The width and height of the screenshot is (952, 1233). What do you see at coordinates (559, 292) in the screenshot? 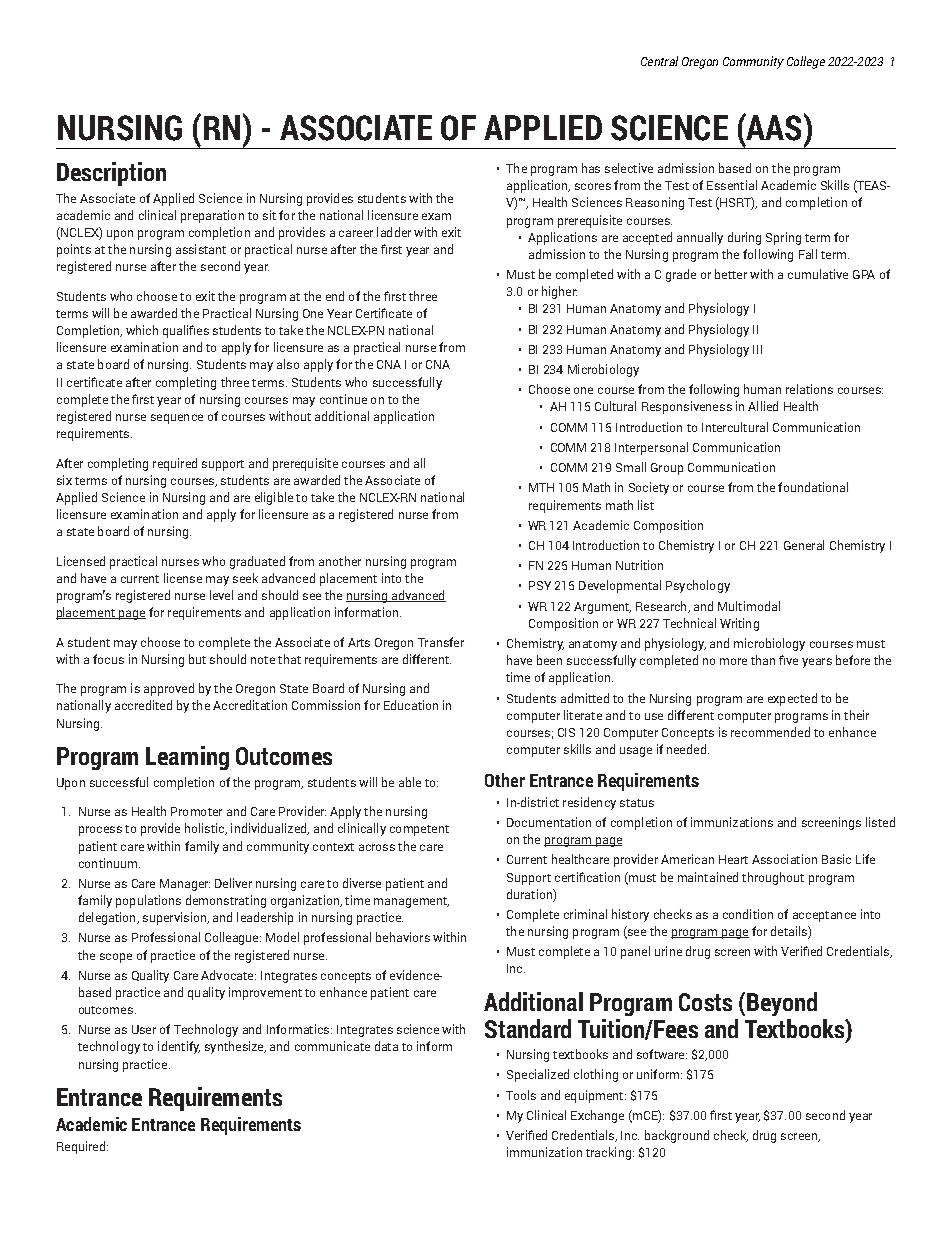
I see `higher` at bounding box center [559, 292].
